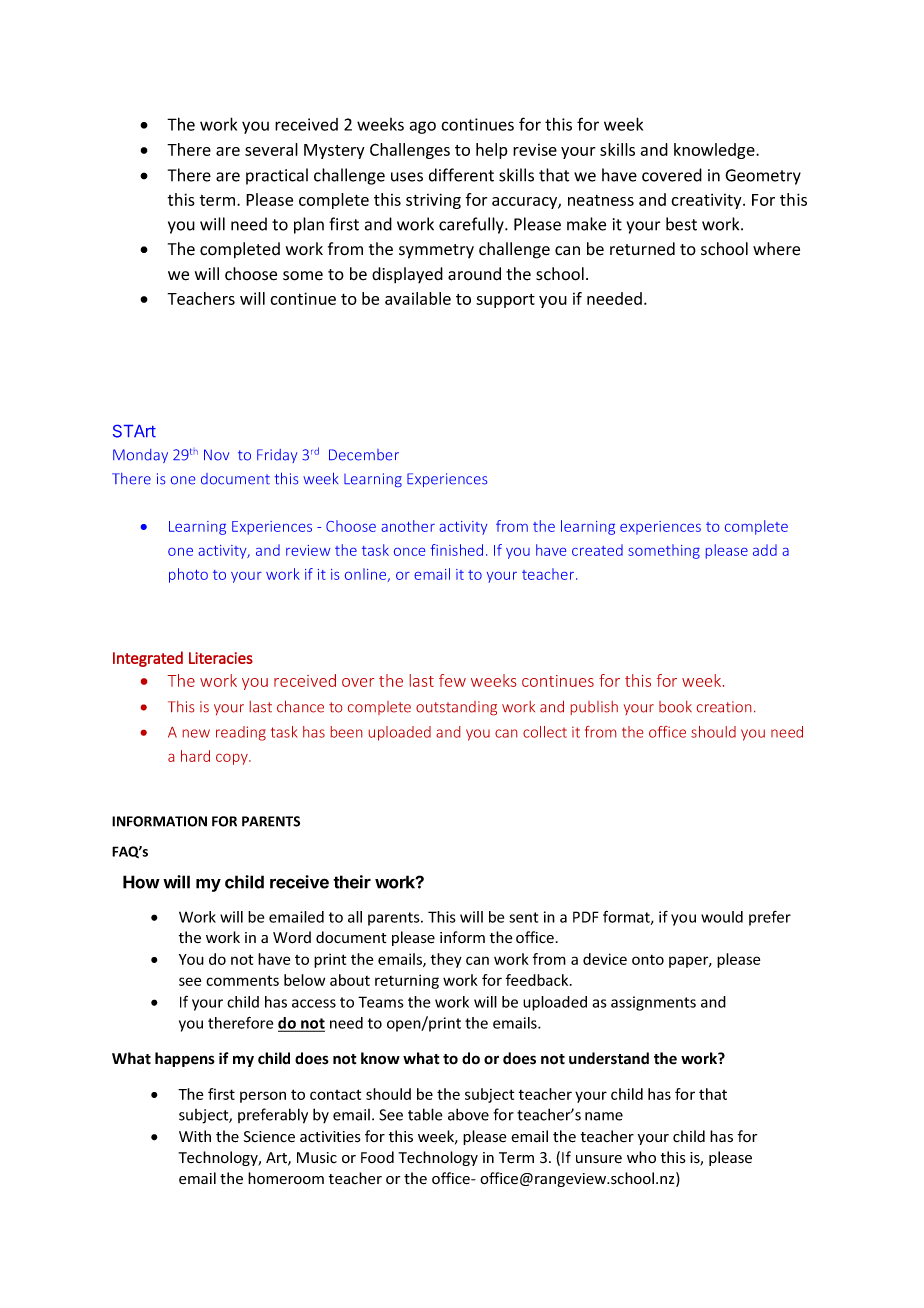 The width and height of the screenshot is (924, 1308). Describe the element at coordinates (408, 526) in the screenshot. I see `another` at that location.
